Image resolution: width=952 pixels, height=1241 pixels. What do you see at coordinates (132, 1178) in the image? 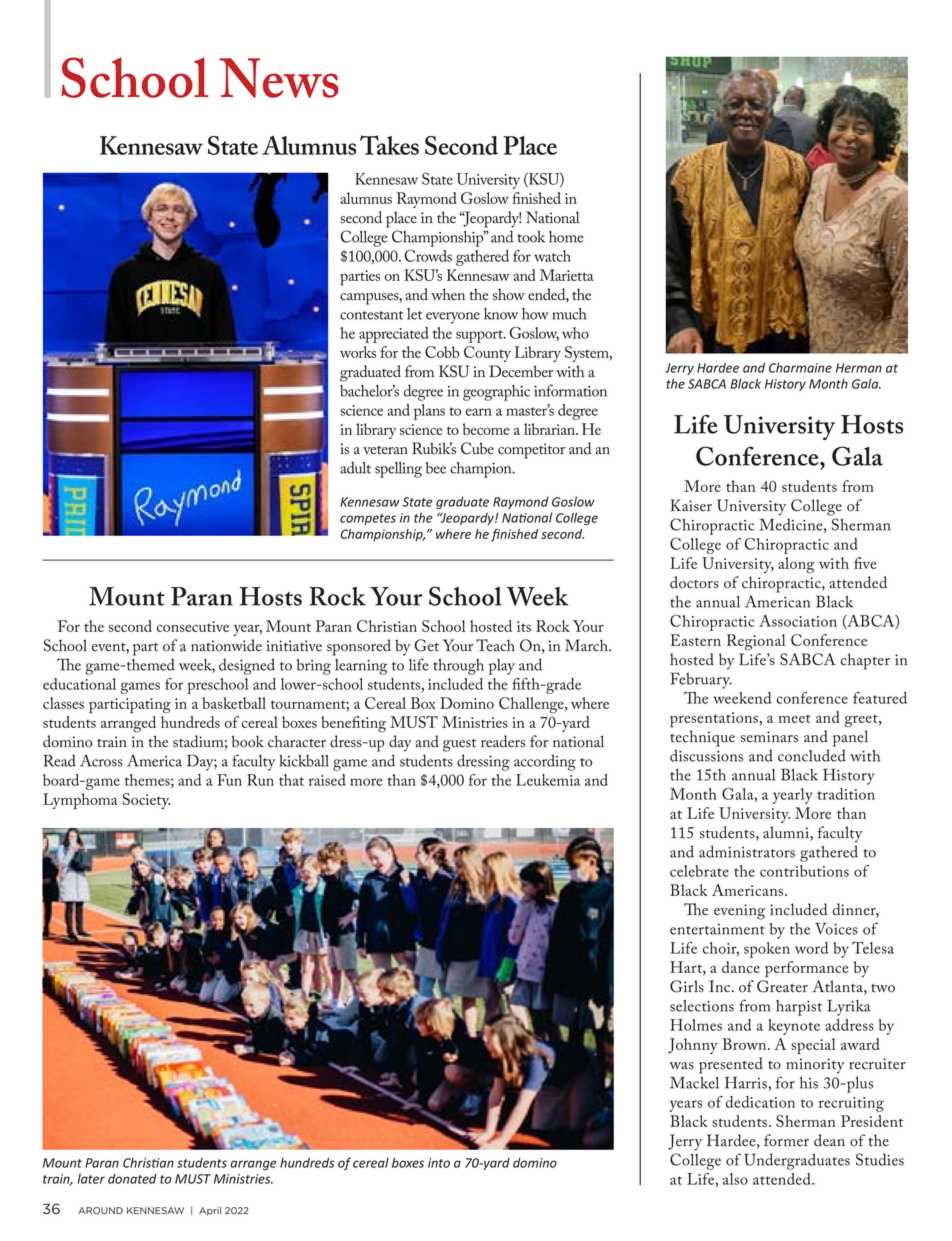
I see `donated` at bounding box center [132, 1178].
